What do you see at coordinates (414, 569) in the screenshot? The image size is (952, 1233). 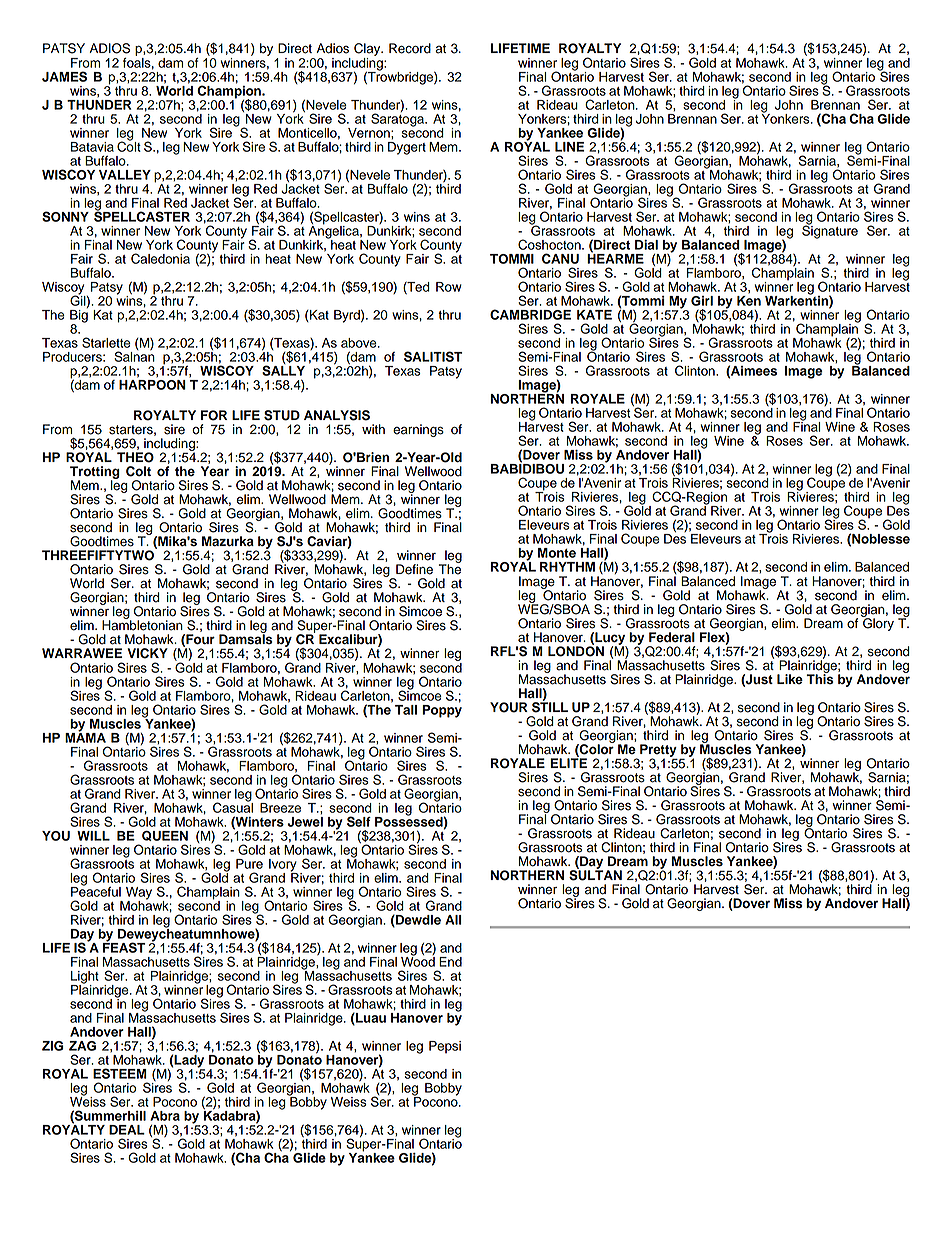 I see `Define` at bounding box center [414, 569].
